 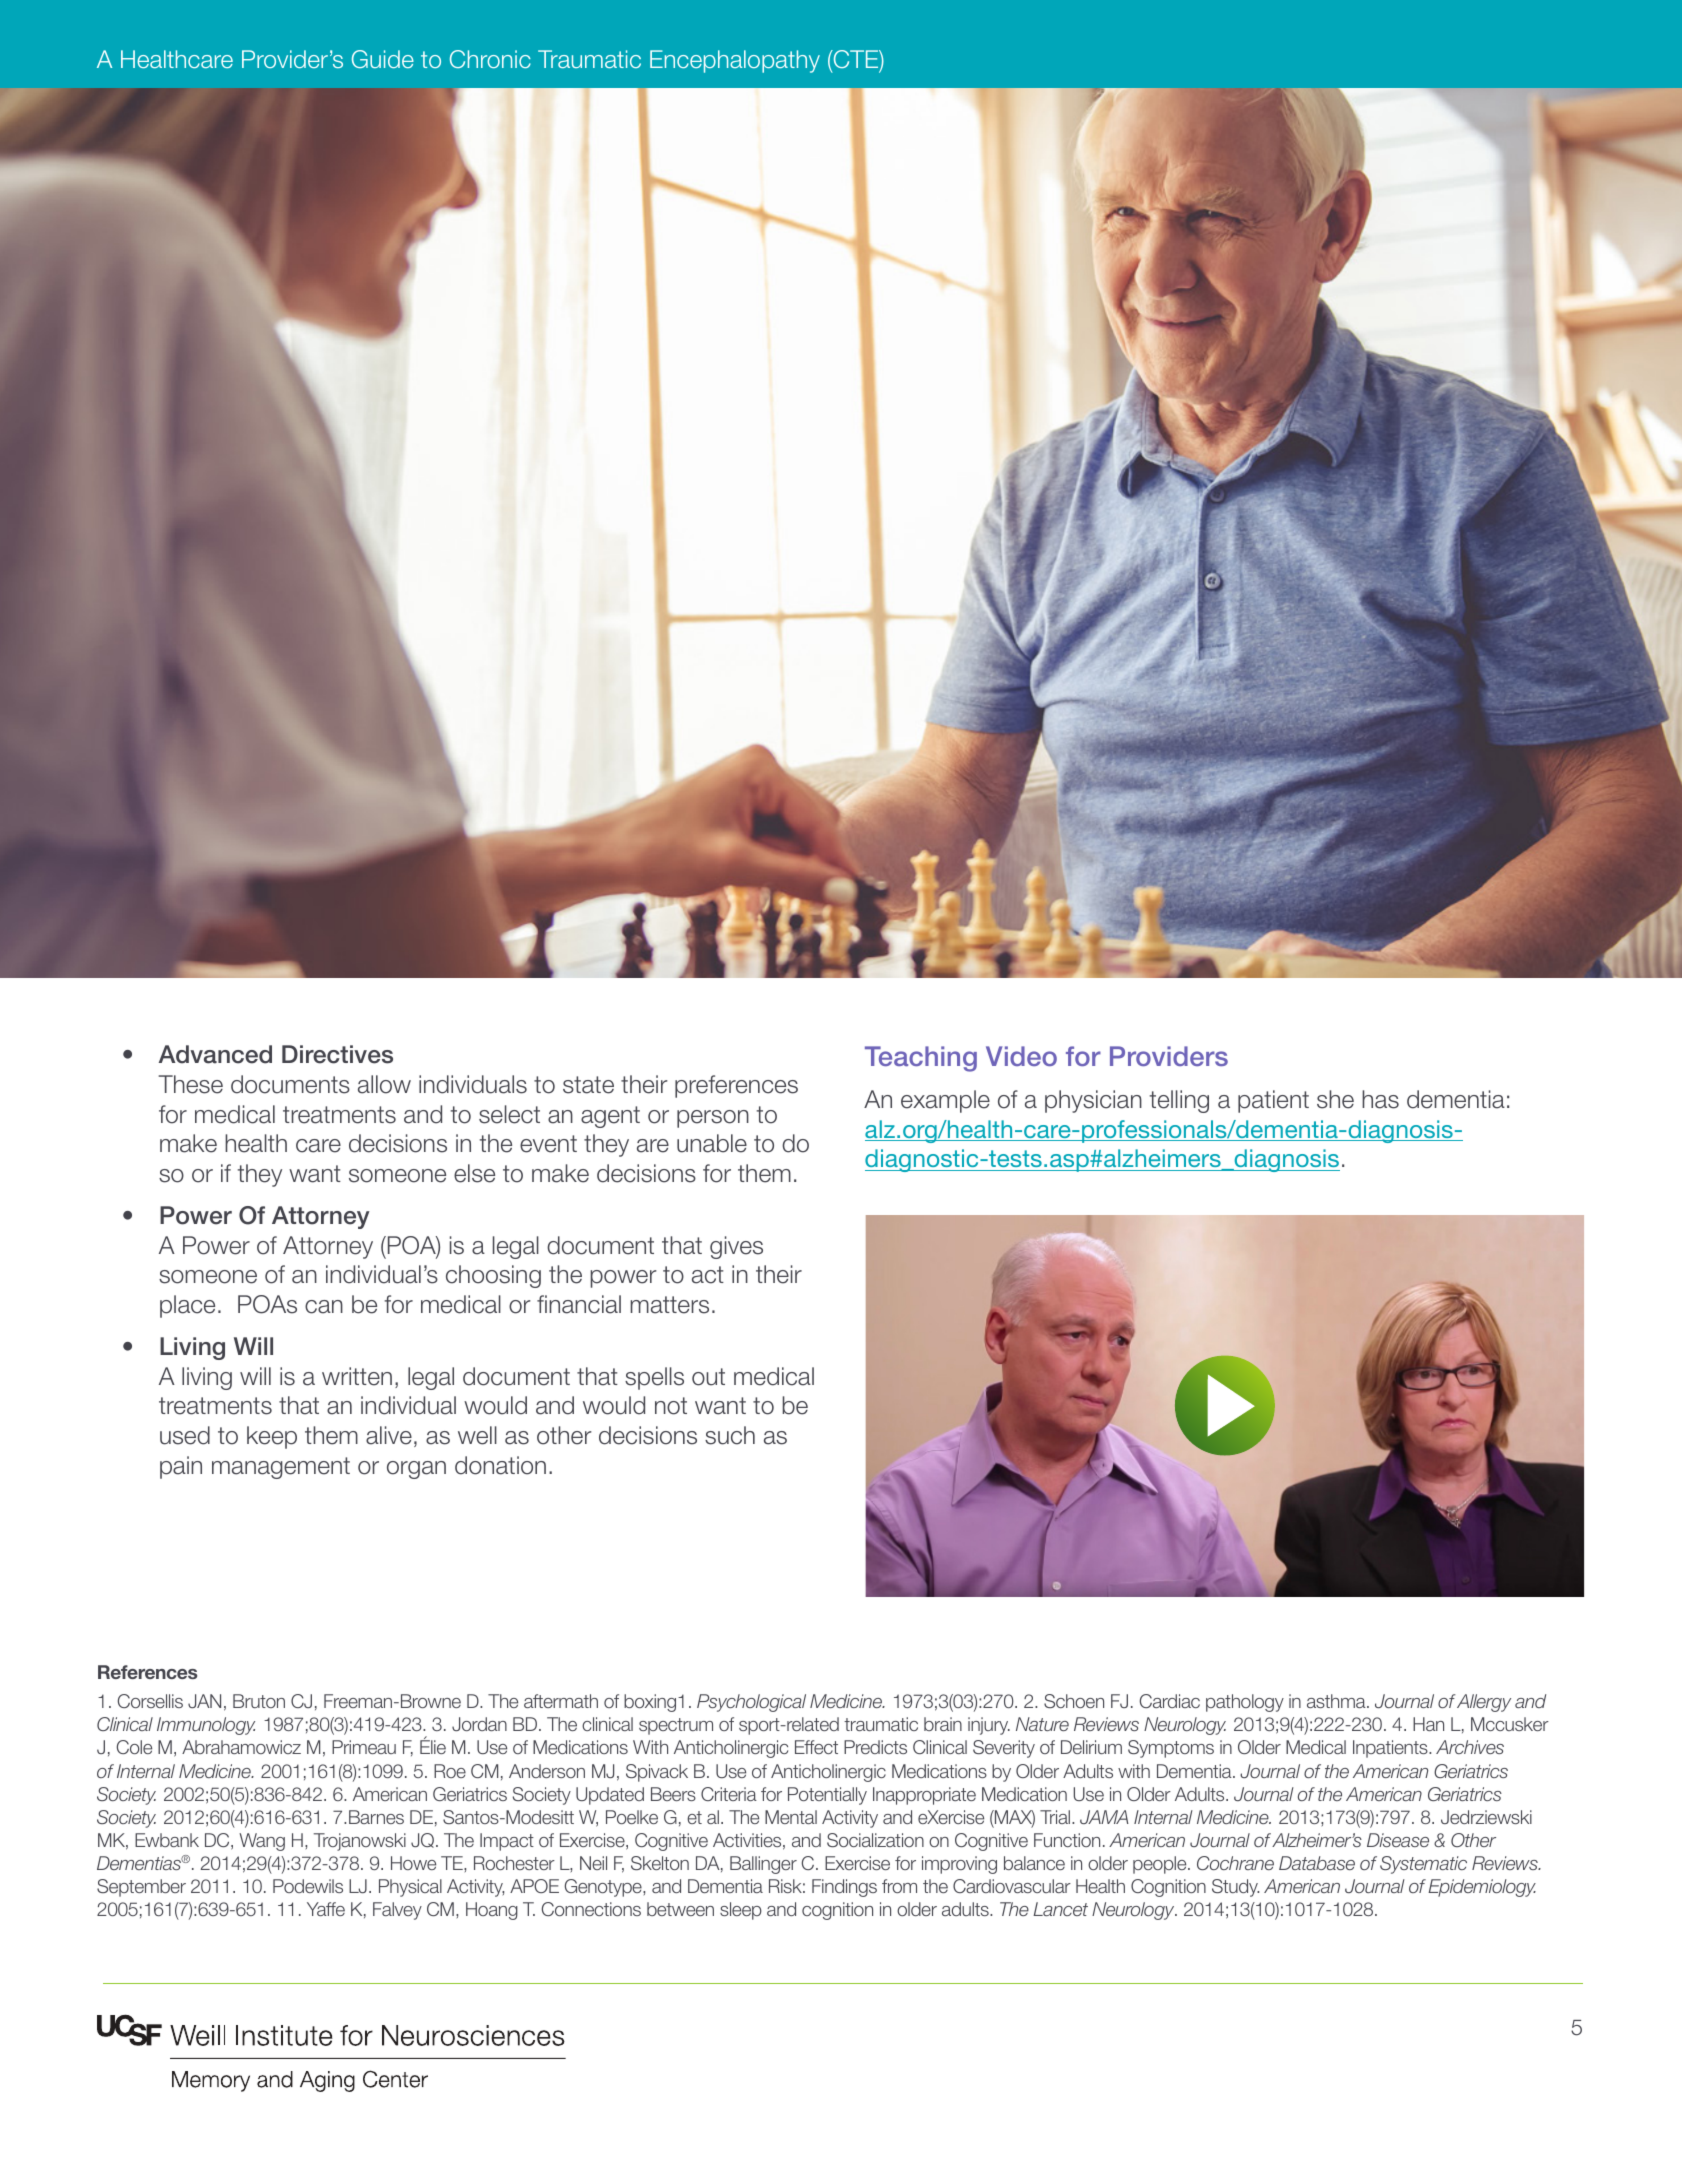 What do you see at coordinates (763, 1865) in the screenshot?
I see `Ballinger` at bounding box center [763, 1865].
